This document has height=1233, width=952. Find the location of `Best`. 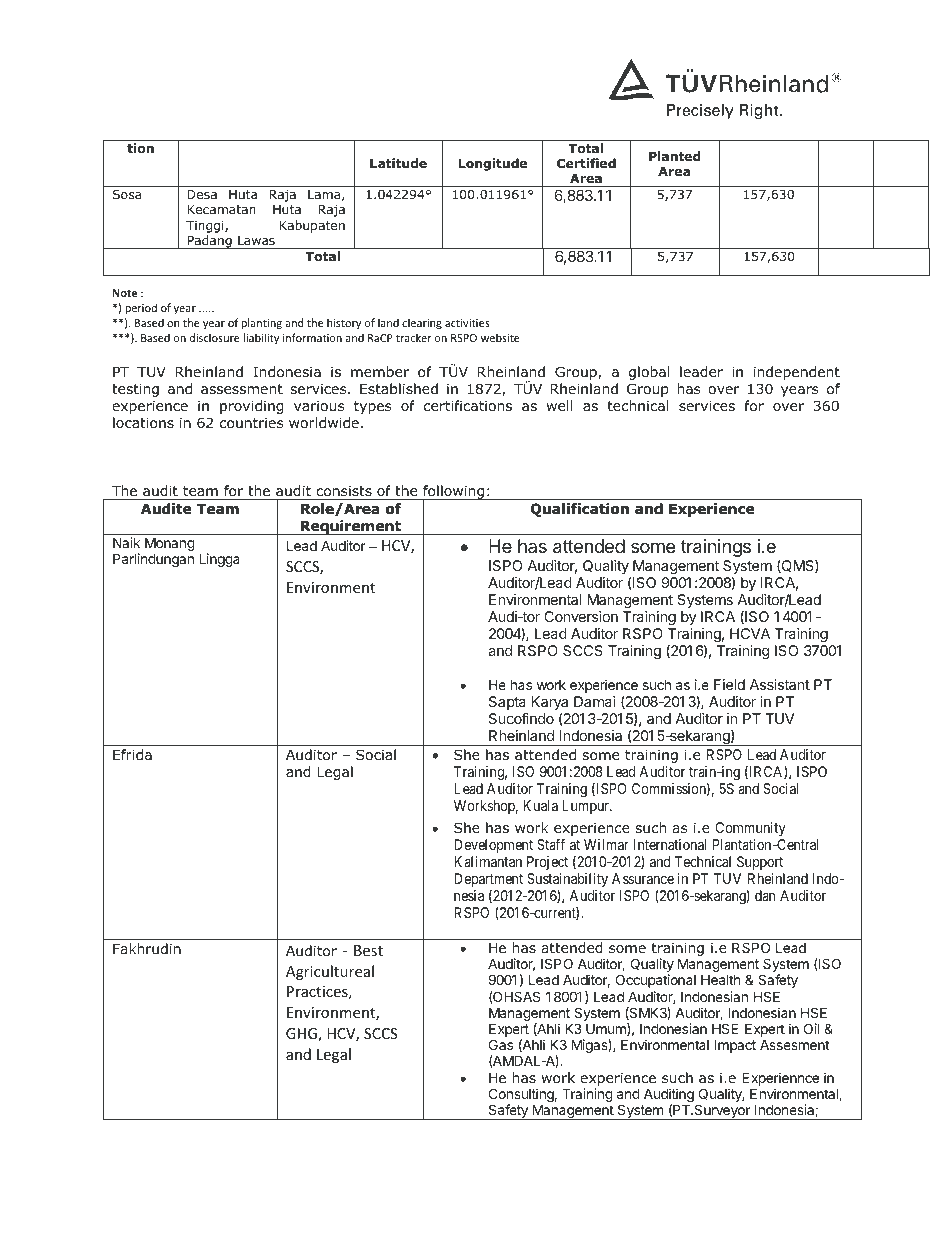

Best is located at coordinates (368, 950).
